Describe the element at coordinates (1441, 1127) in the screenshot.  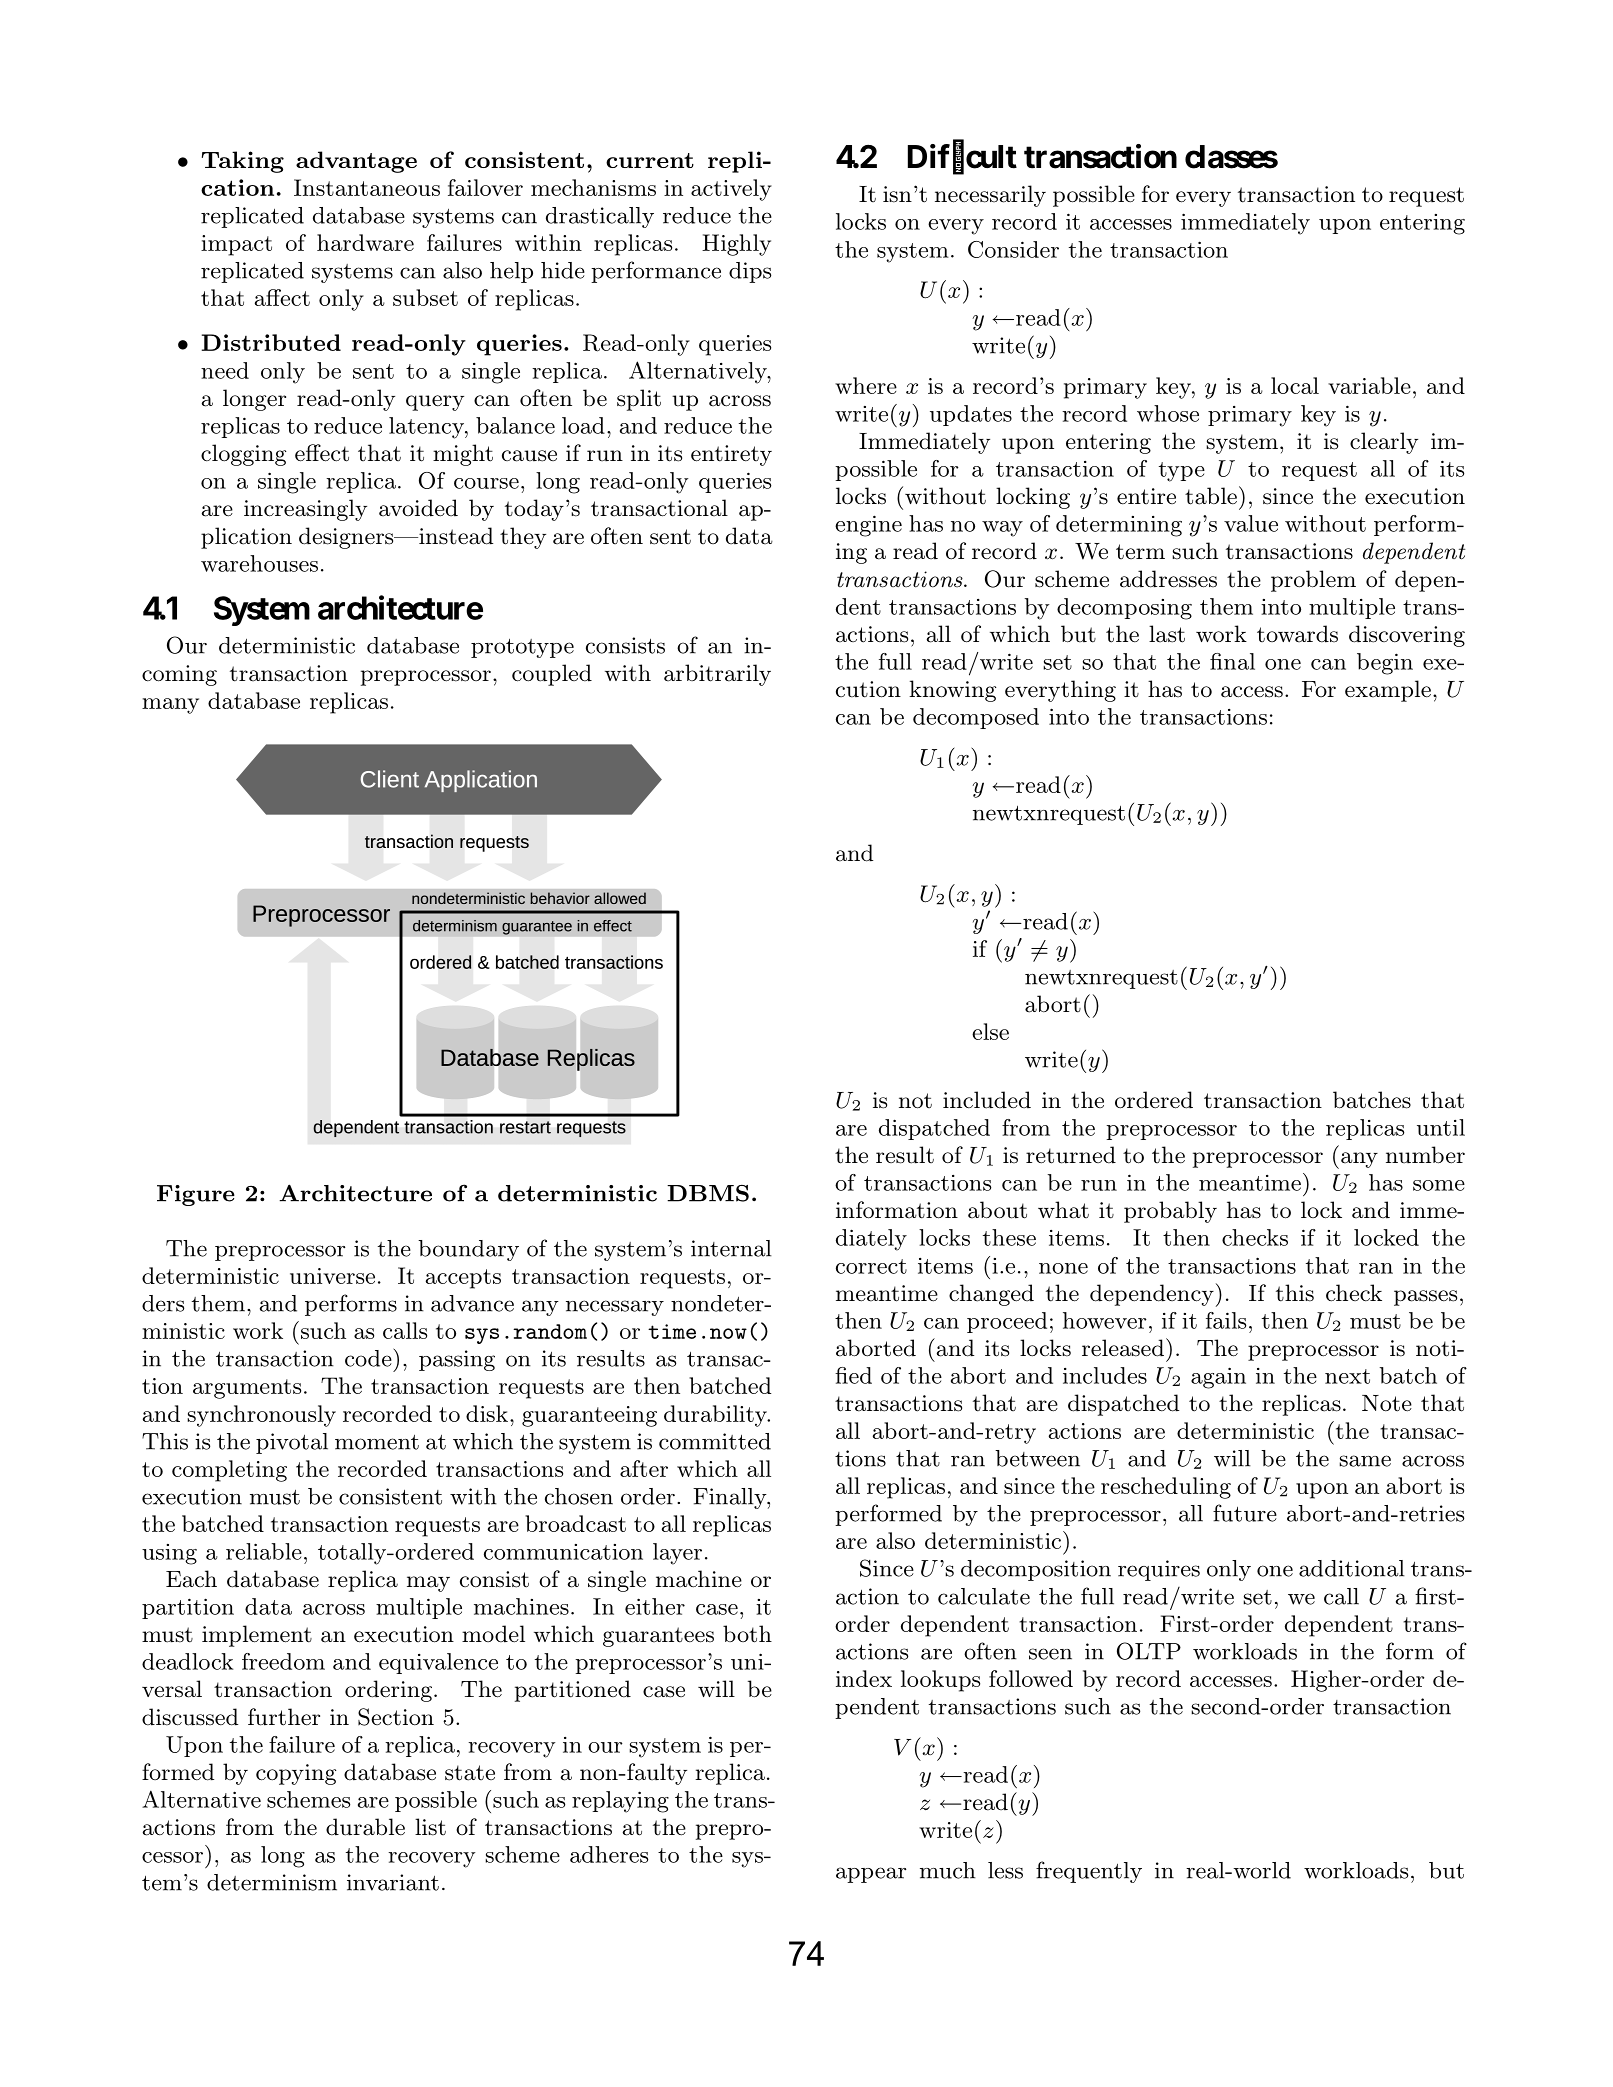
I see `until` at that location.
